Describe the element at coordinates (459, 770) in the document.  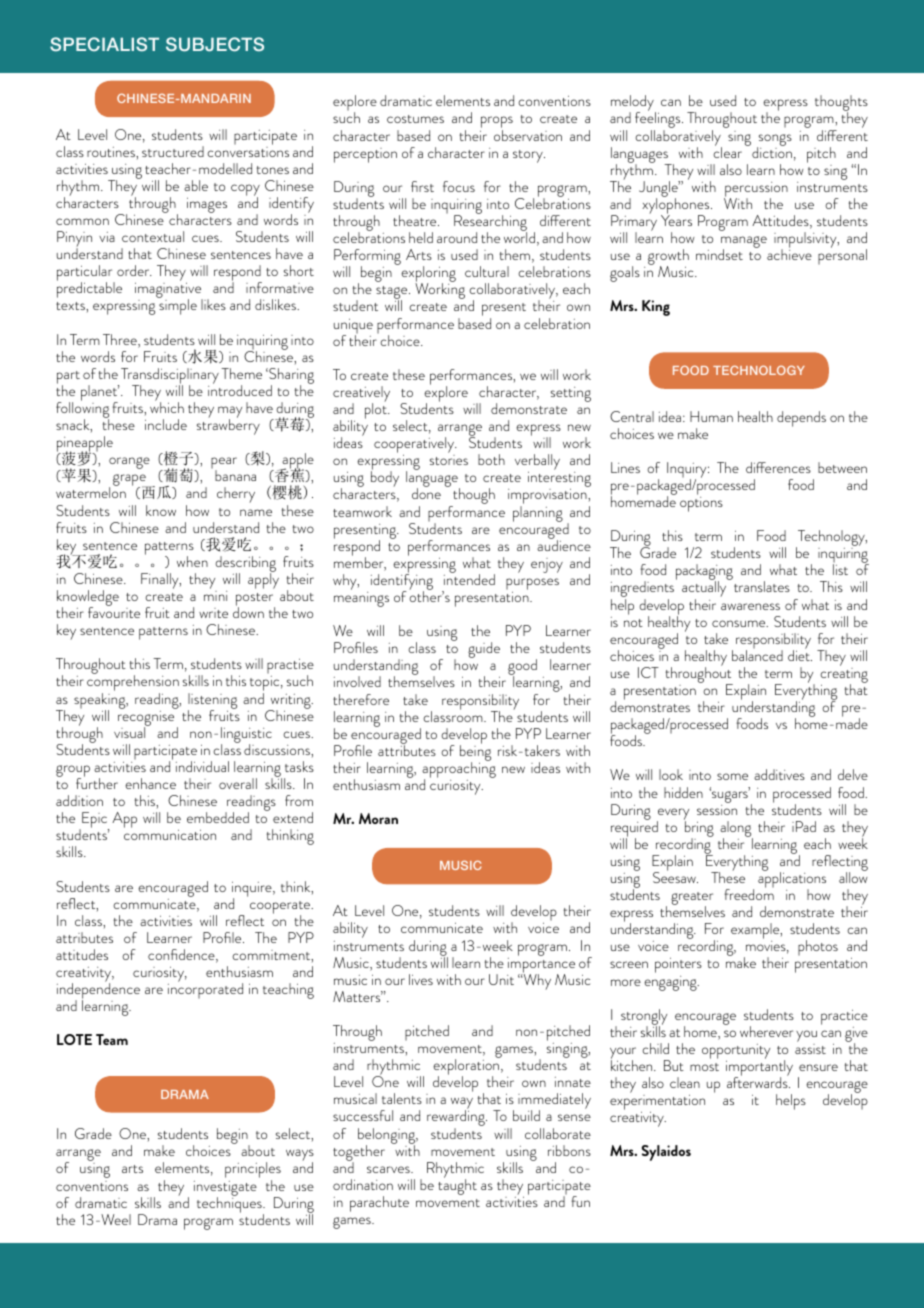
I see `approaching` at that location.
